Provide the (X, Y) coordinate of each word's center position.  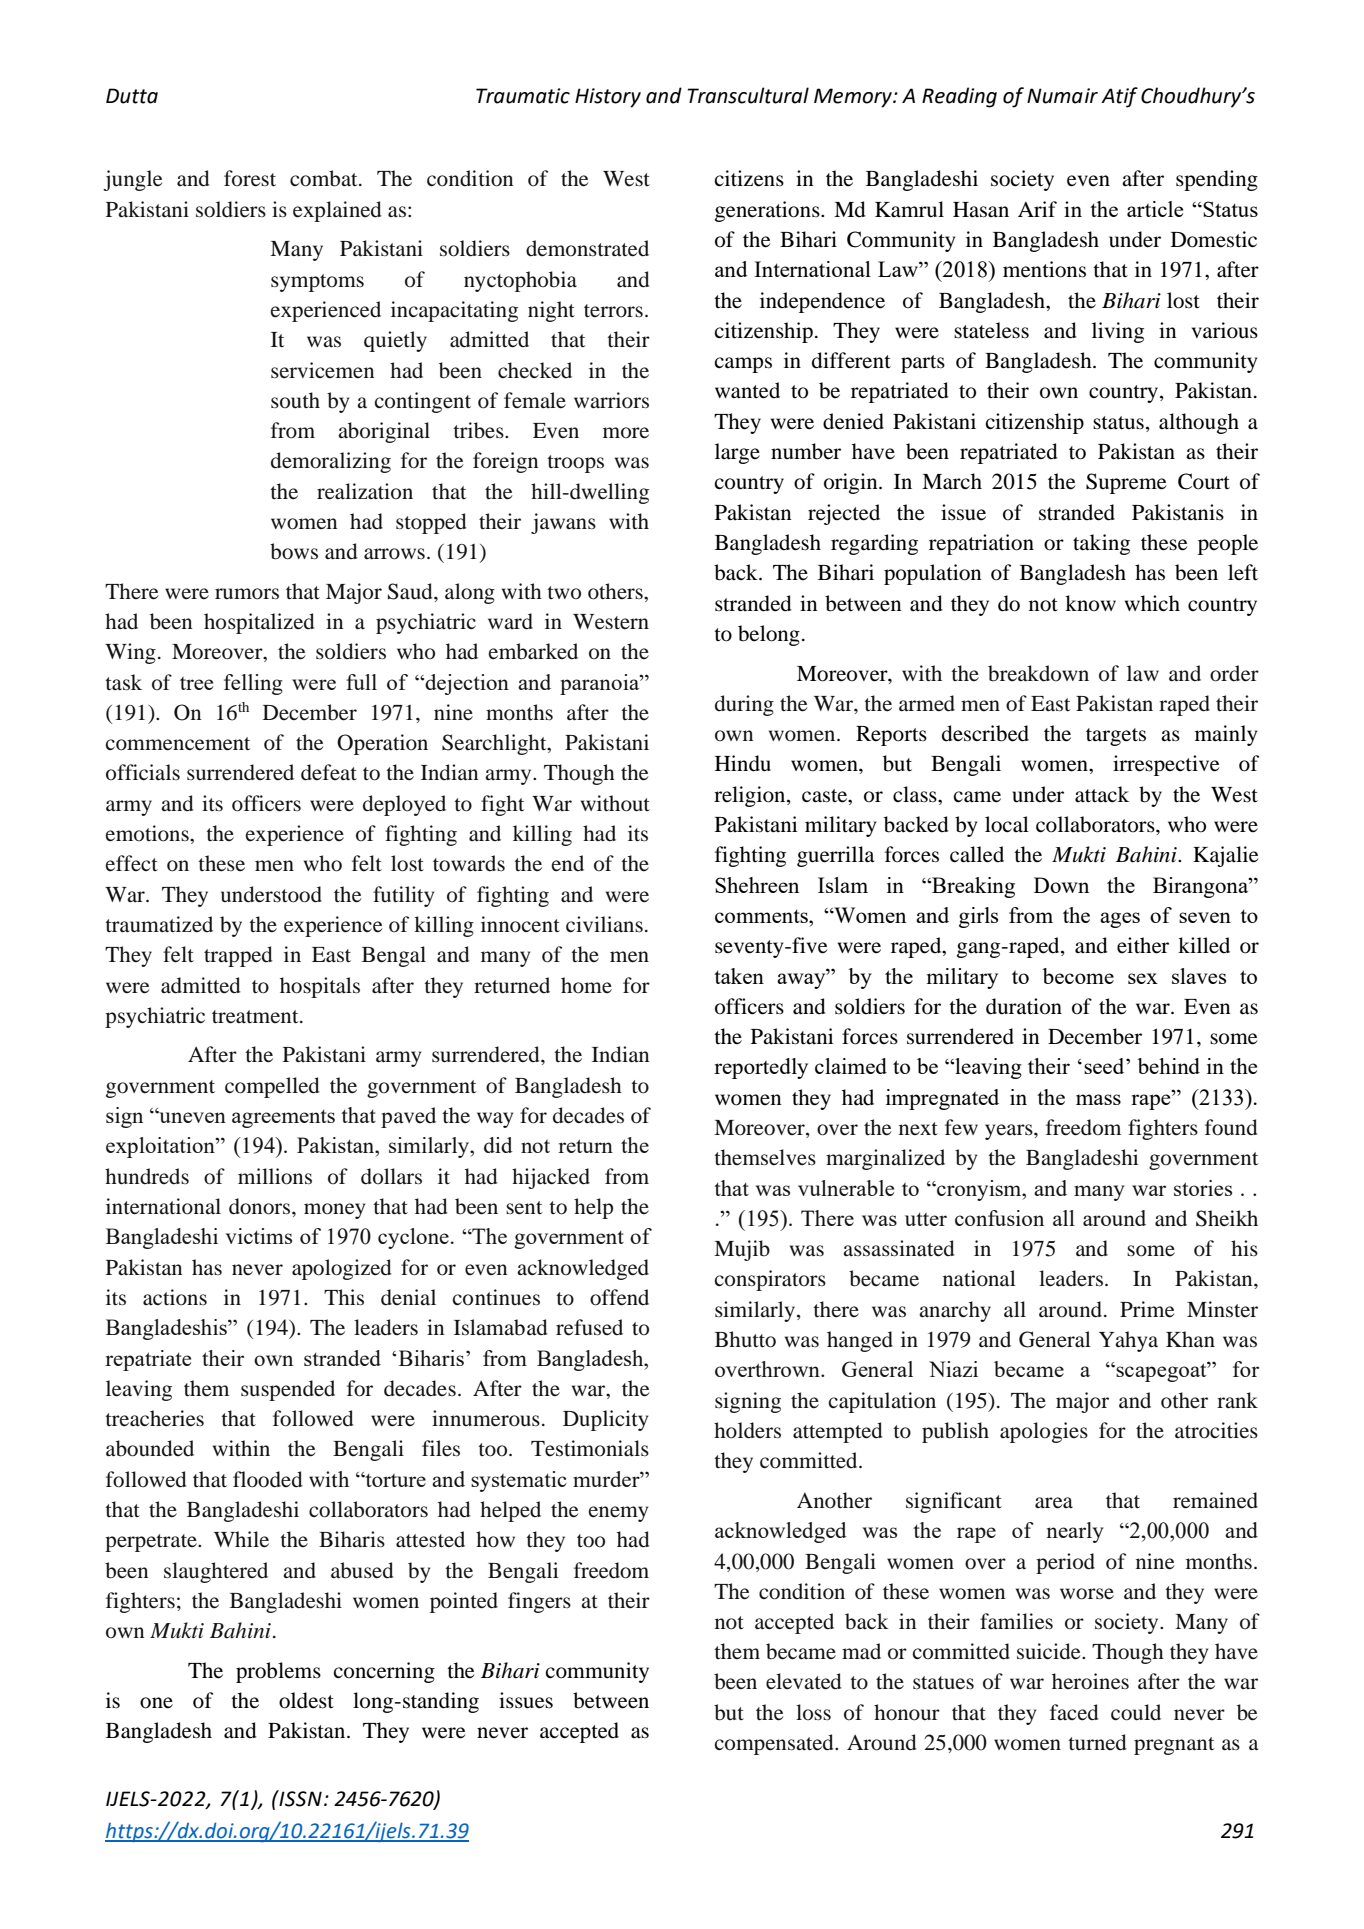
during (744, 705)
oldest (306, 1700)
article (1155, 209)
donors (261, 1206)
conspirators (770, 1280)
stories (1203, 1188)
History (608, 98)
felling (253, 684)
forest (250, 178)
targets (1116, 737)
